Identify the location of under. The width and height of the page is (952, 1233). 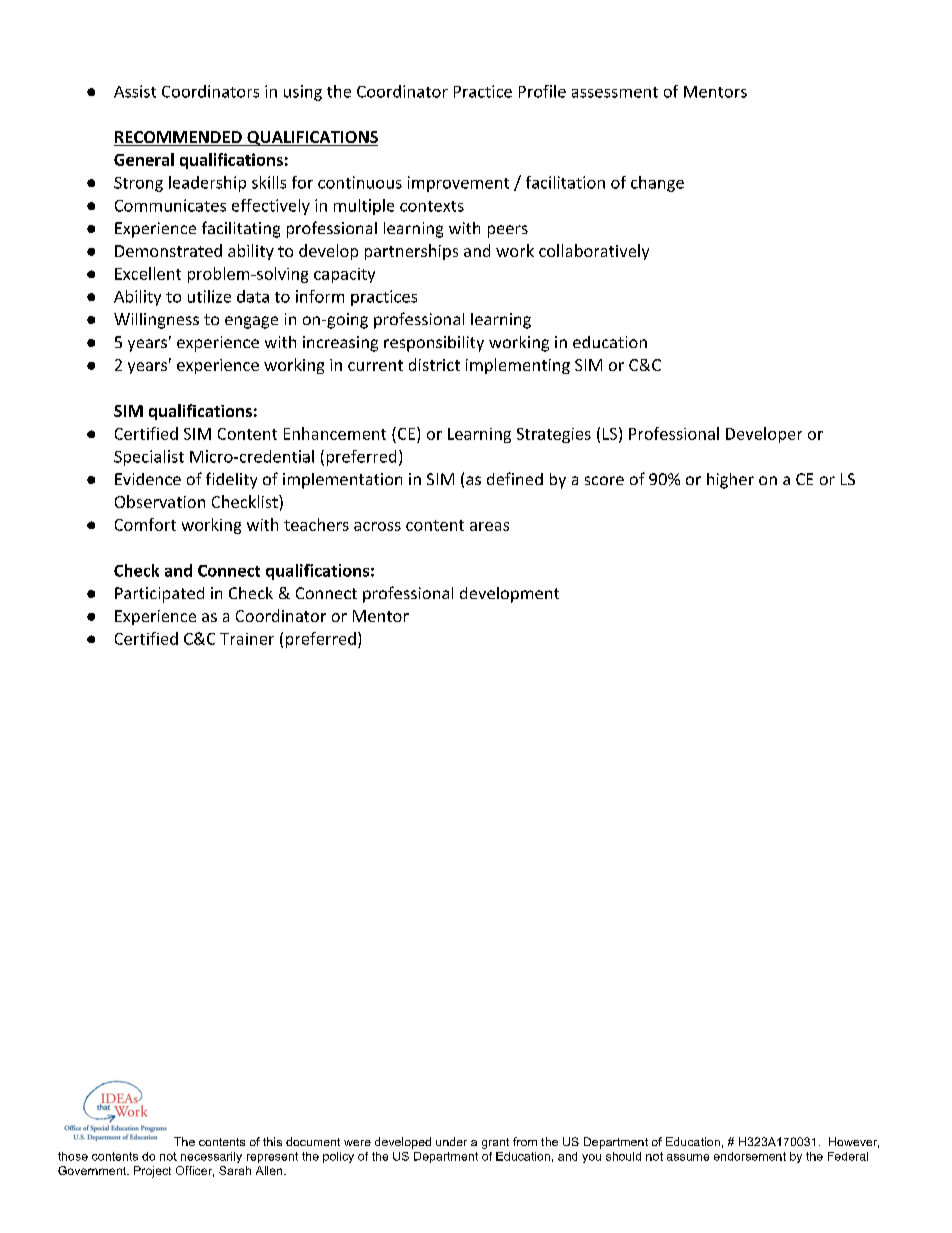
(451, 1141).
